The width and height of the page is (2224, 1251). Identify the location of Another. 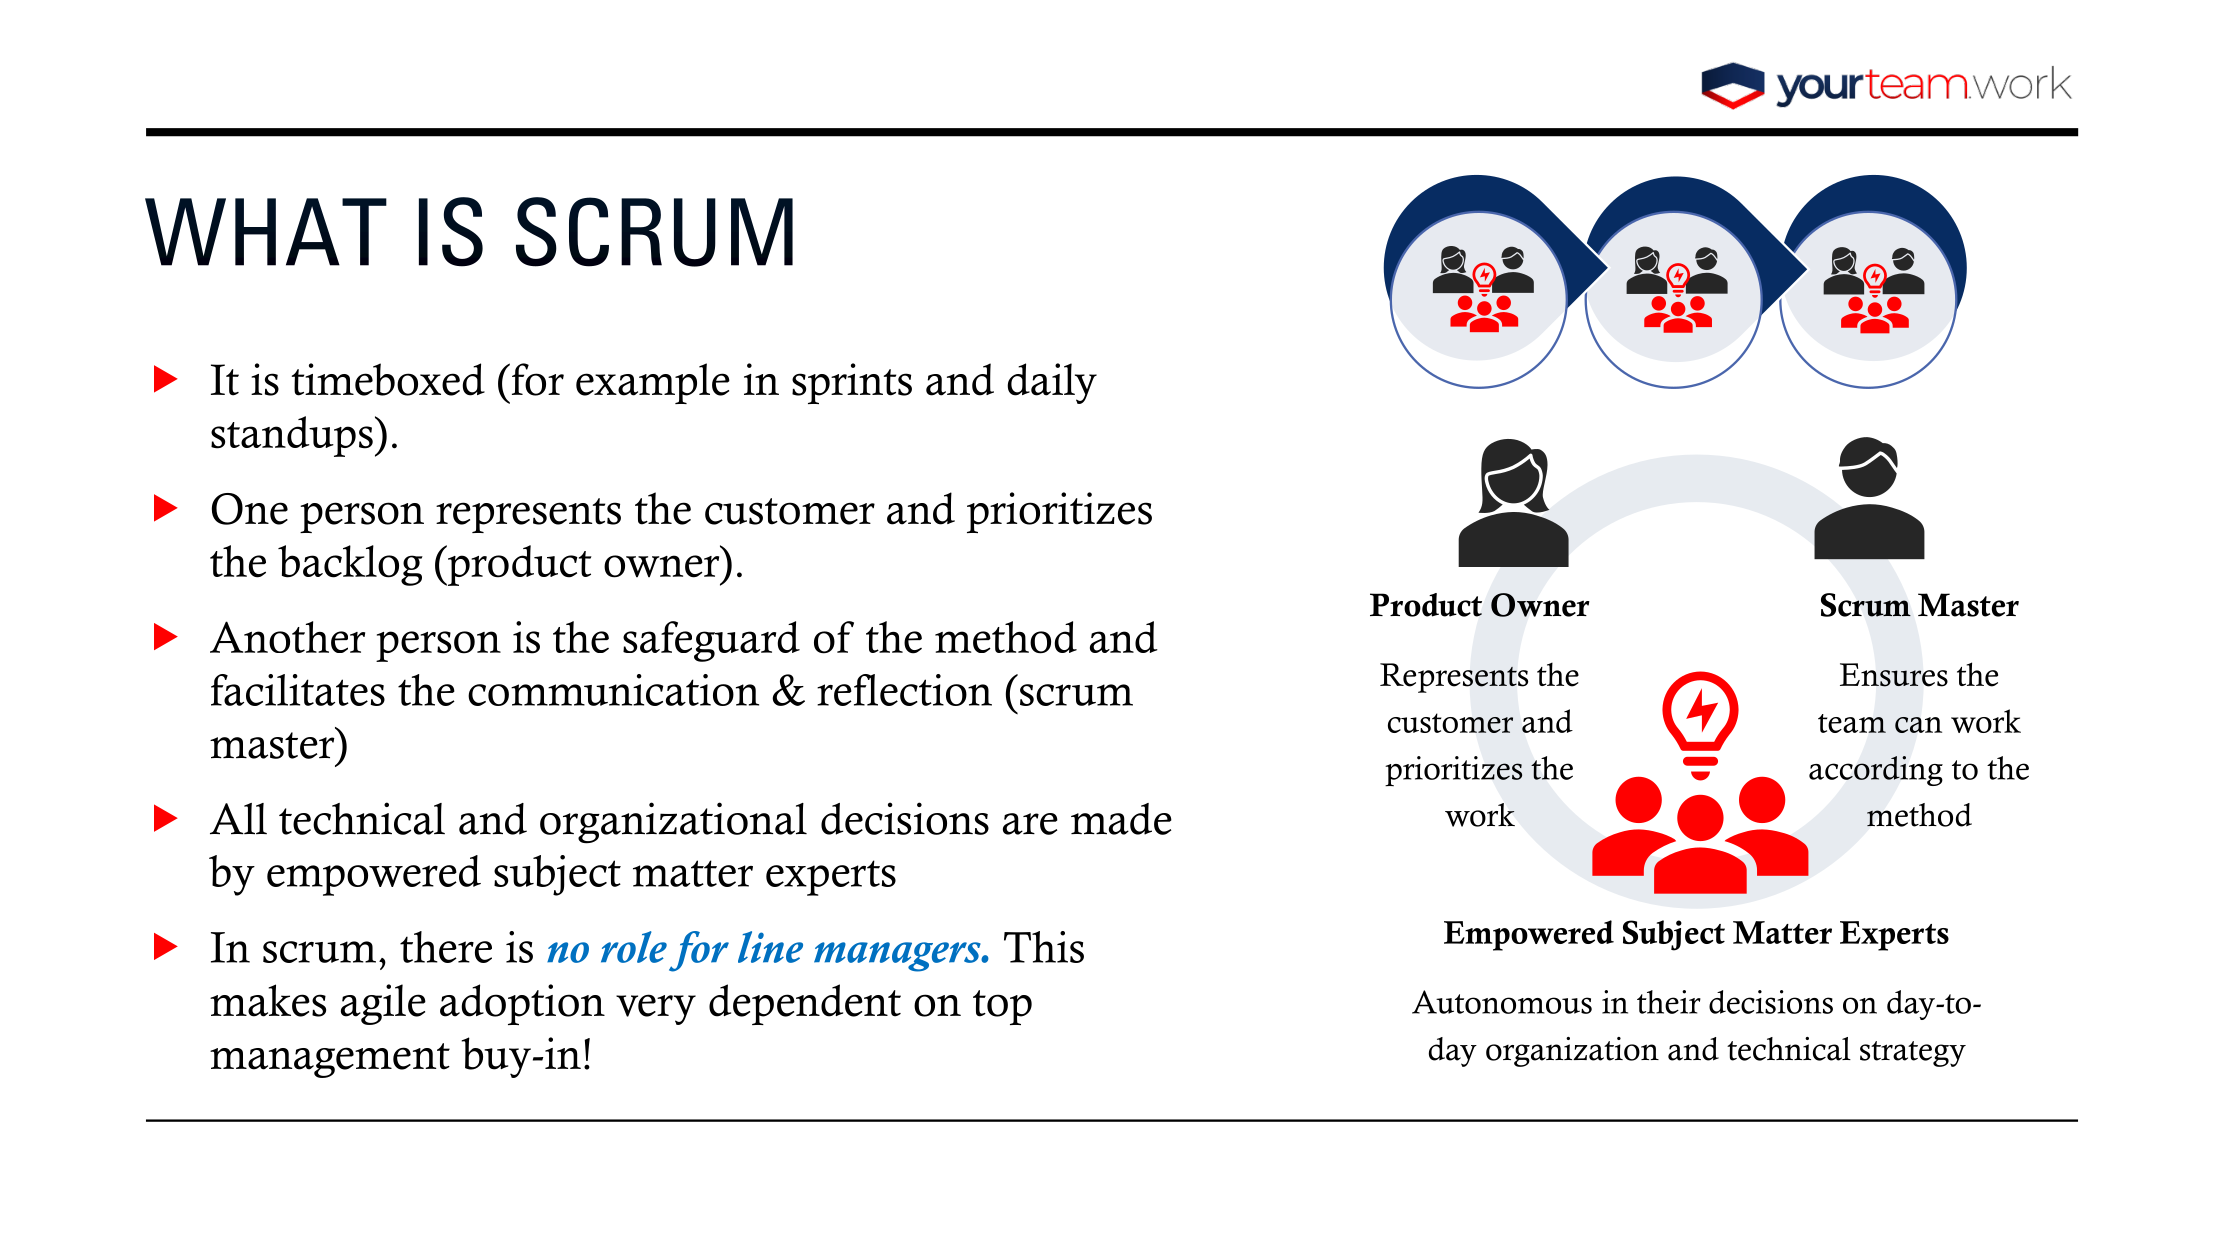
(287, 637).
